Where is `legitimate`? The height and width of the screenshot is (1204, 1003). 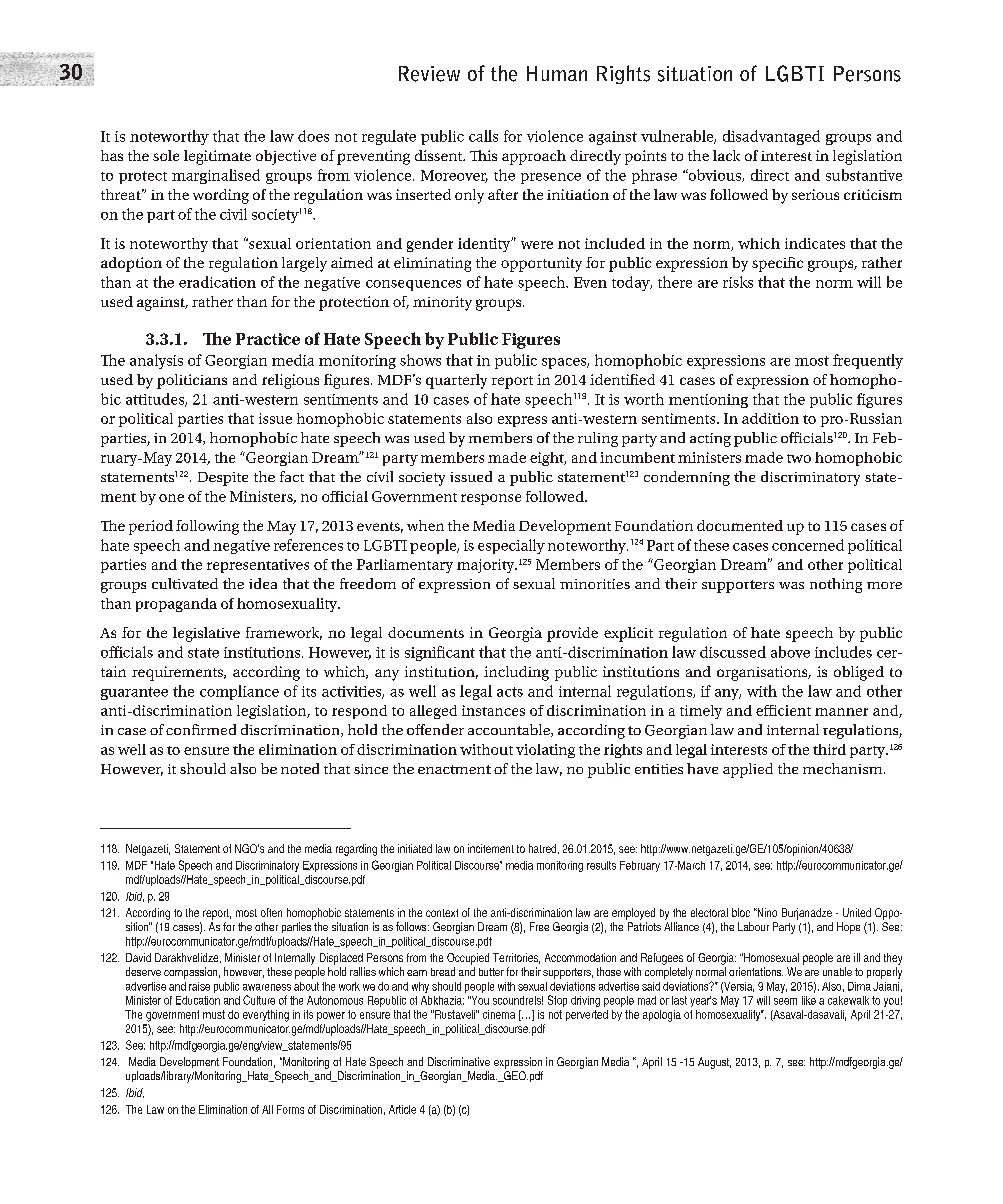
legitimate is located at coordinates (217, 157).
